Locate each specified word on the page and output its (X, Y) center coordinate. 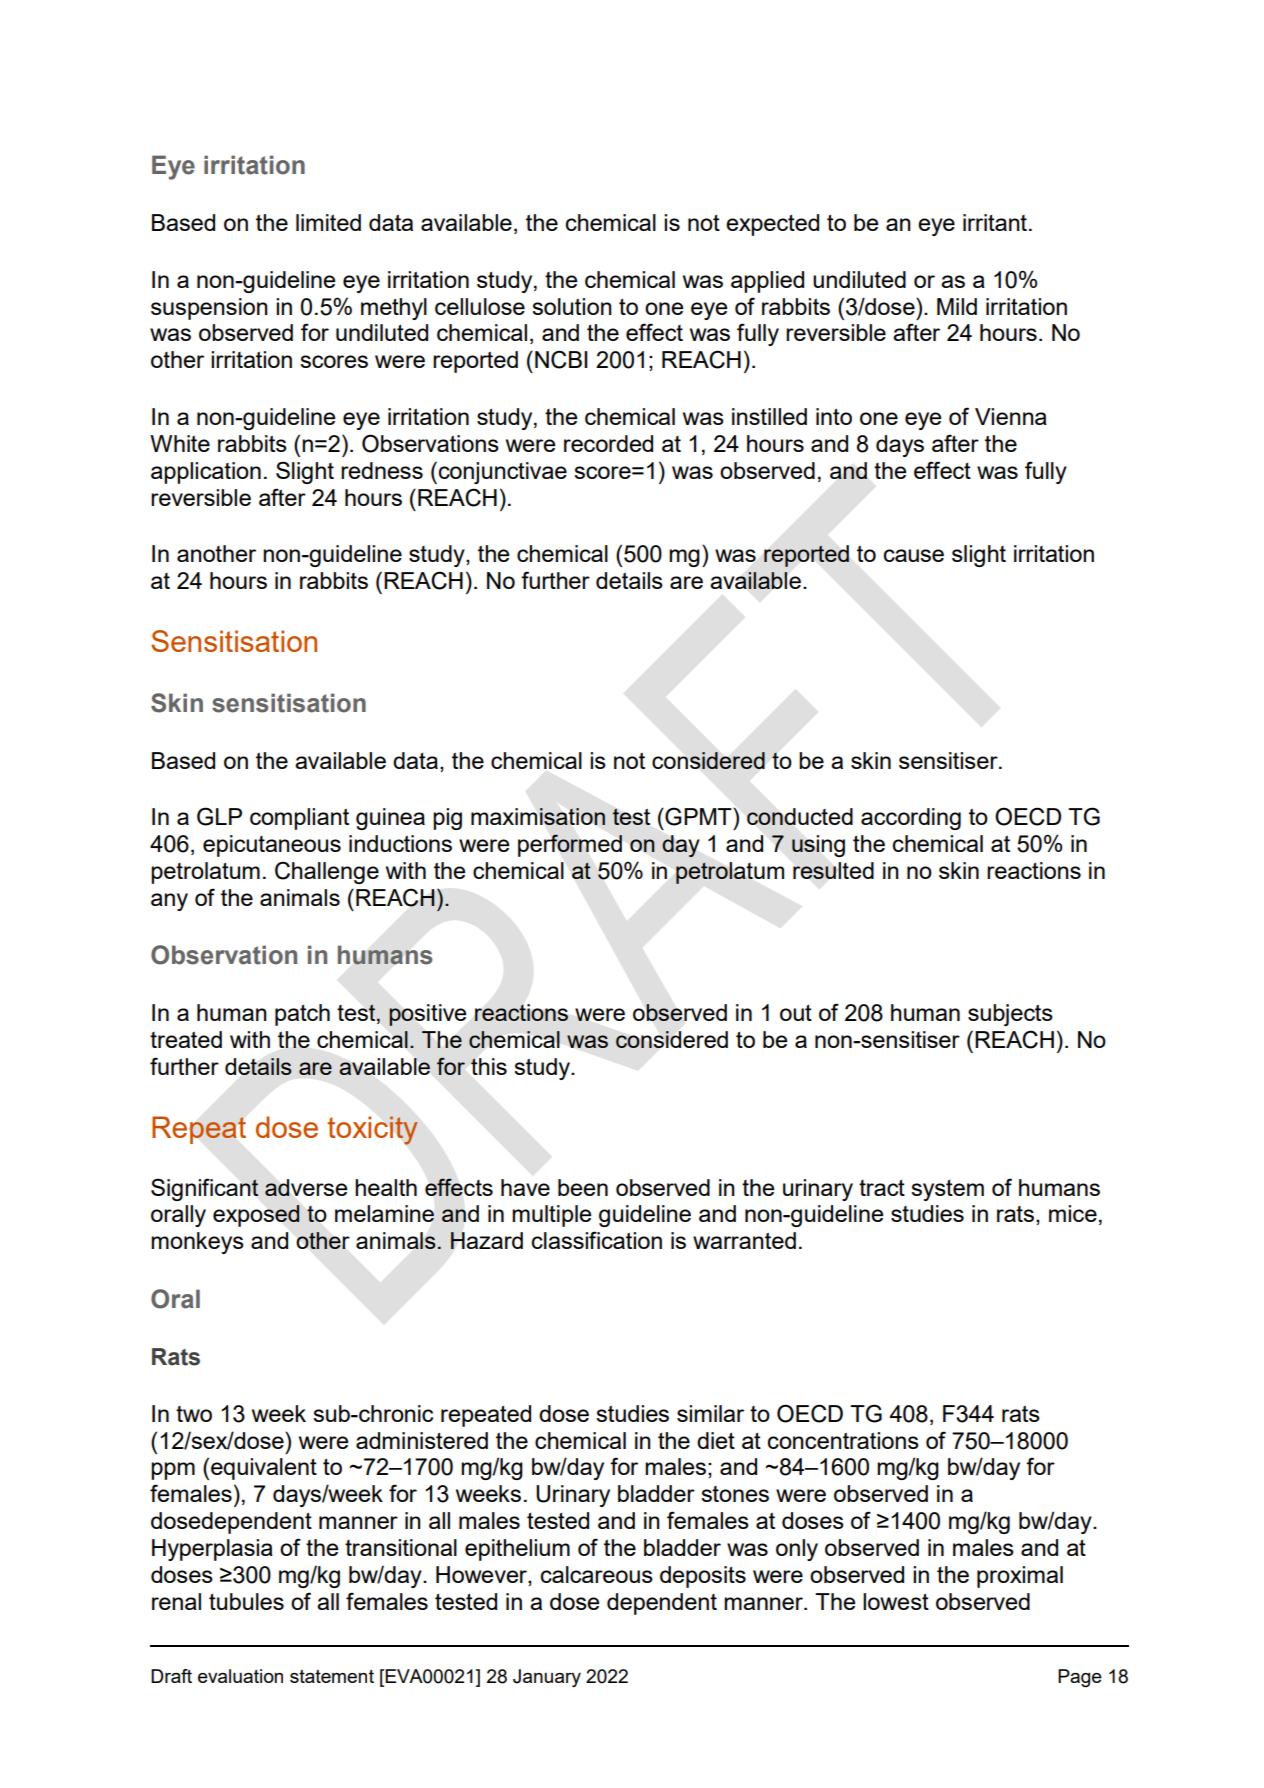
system (947, 1190)
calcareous (597, 1574)
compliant (299, 819)
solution (572, 306)
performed (570, 845)
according (911, 819)
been (583, 1187)
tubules (246, 1601)
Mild (957, 306)
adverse (306, 1187)
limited (328, 222)
